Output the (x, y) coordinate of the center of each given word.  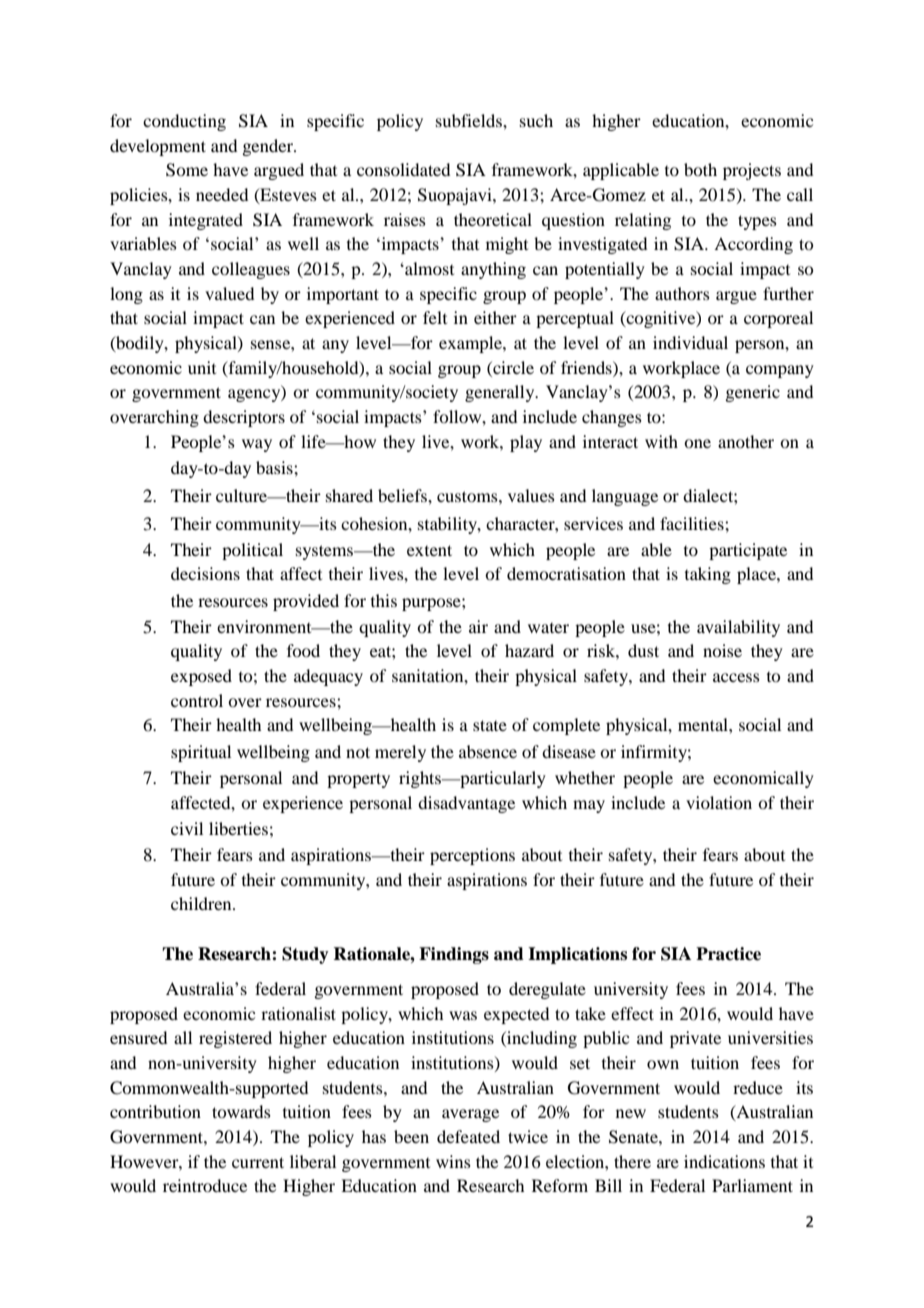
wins (453, 1161)
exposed (201, 677)
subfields (470, 120)
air (478, 626)
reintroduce (205, 1185)
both (700, 169)
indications (724, 1161)
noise (722, 650)
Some (187, 170)
